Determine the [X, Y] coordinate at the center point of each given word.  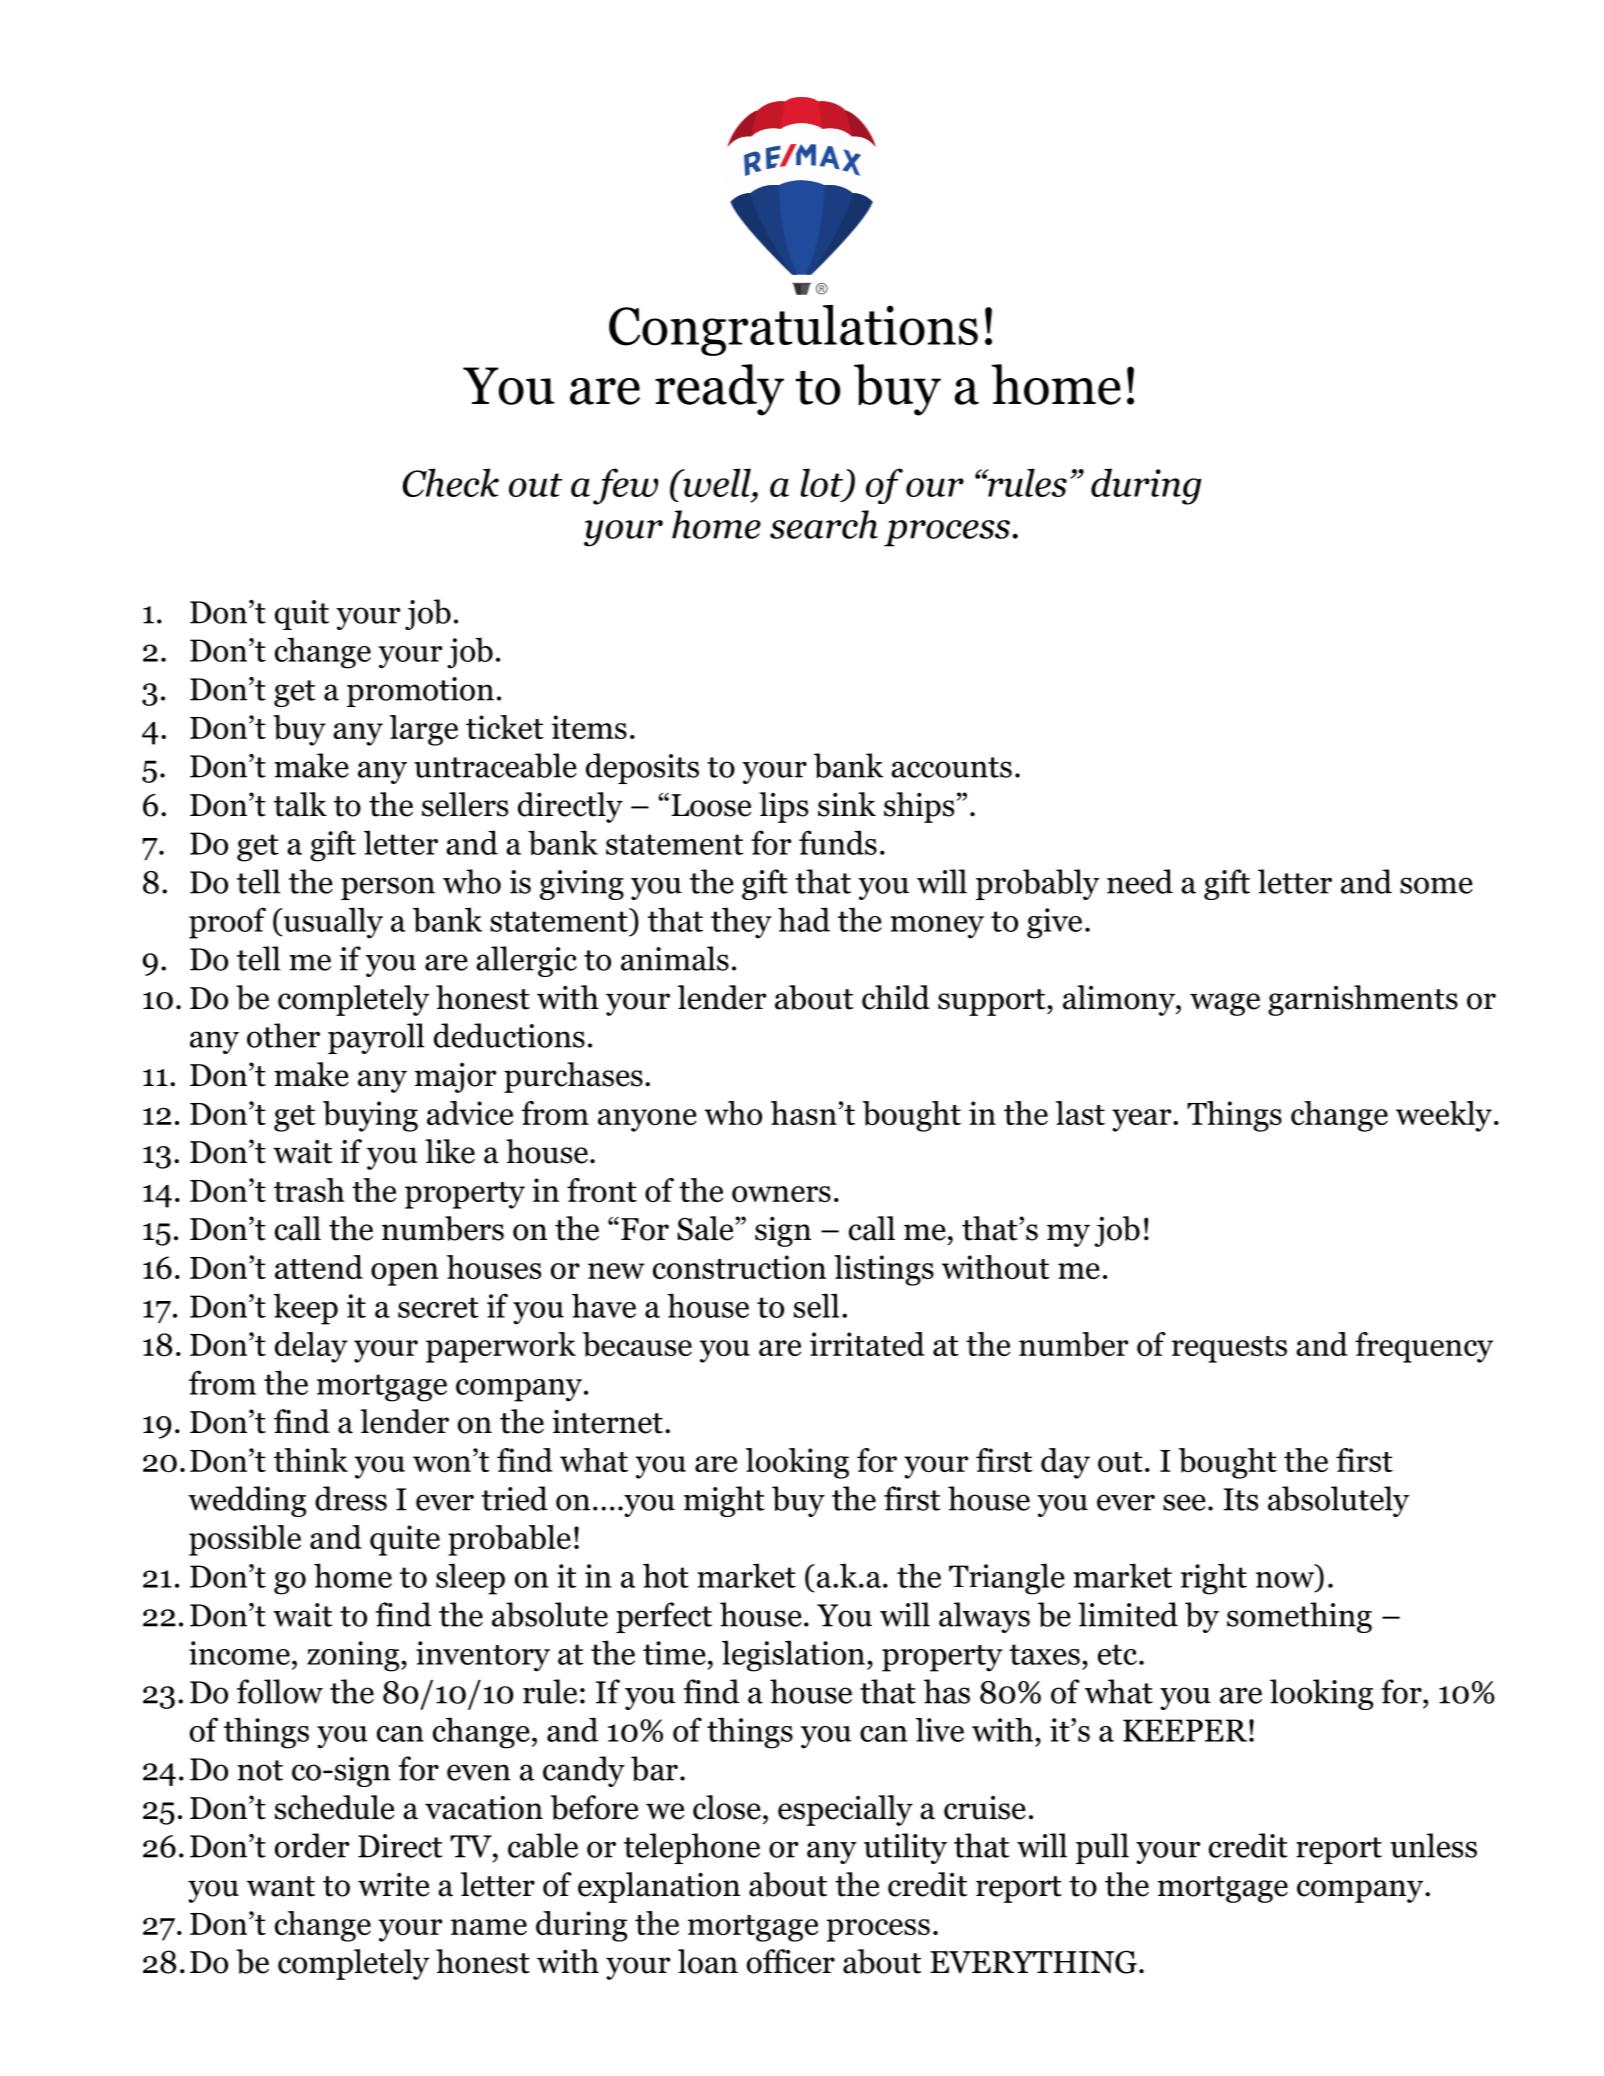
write [393, 1884]
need [1140, 881]
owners [781, 1194]
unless [1433, 1845]
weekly [1444, 1116]
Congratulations [793, 330]
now [1285, 1580]
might [724, 1501]
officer [791, 1961]
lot [821, 482]
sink [847, 804]
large [424, 730]
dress [351, 1498]
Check [451, 482]
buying [370, 1116]
